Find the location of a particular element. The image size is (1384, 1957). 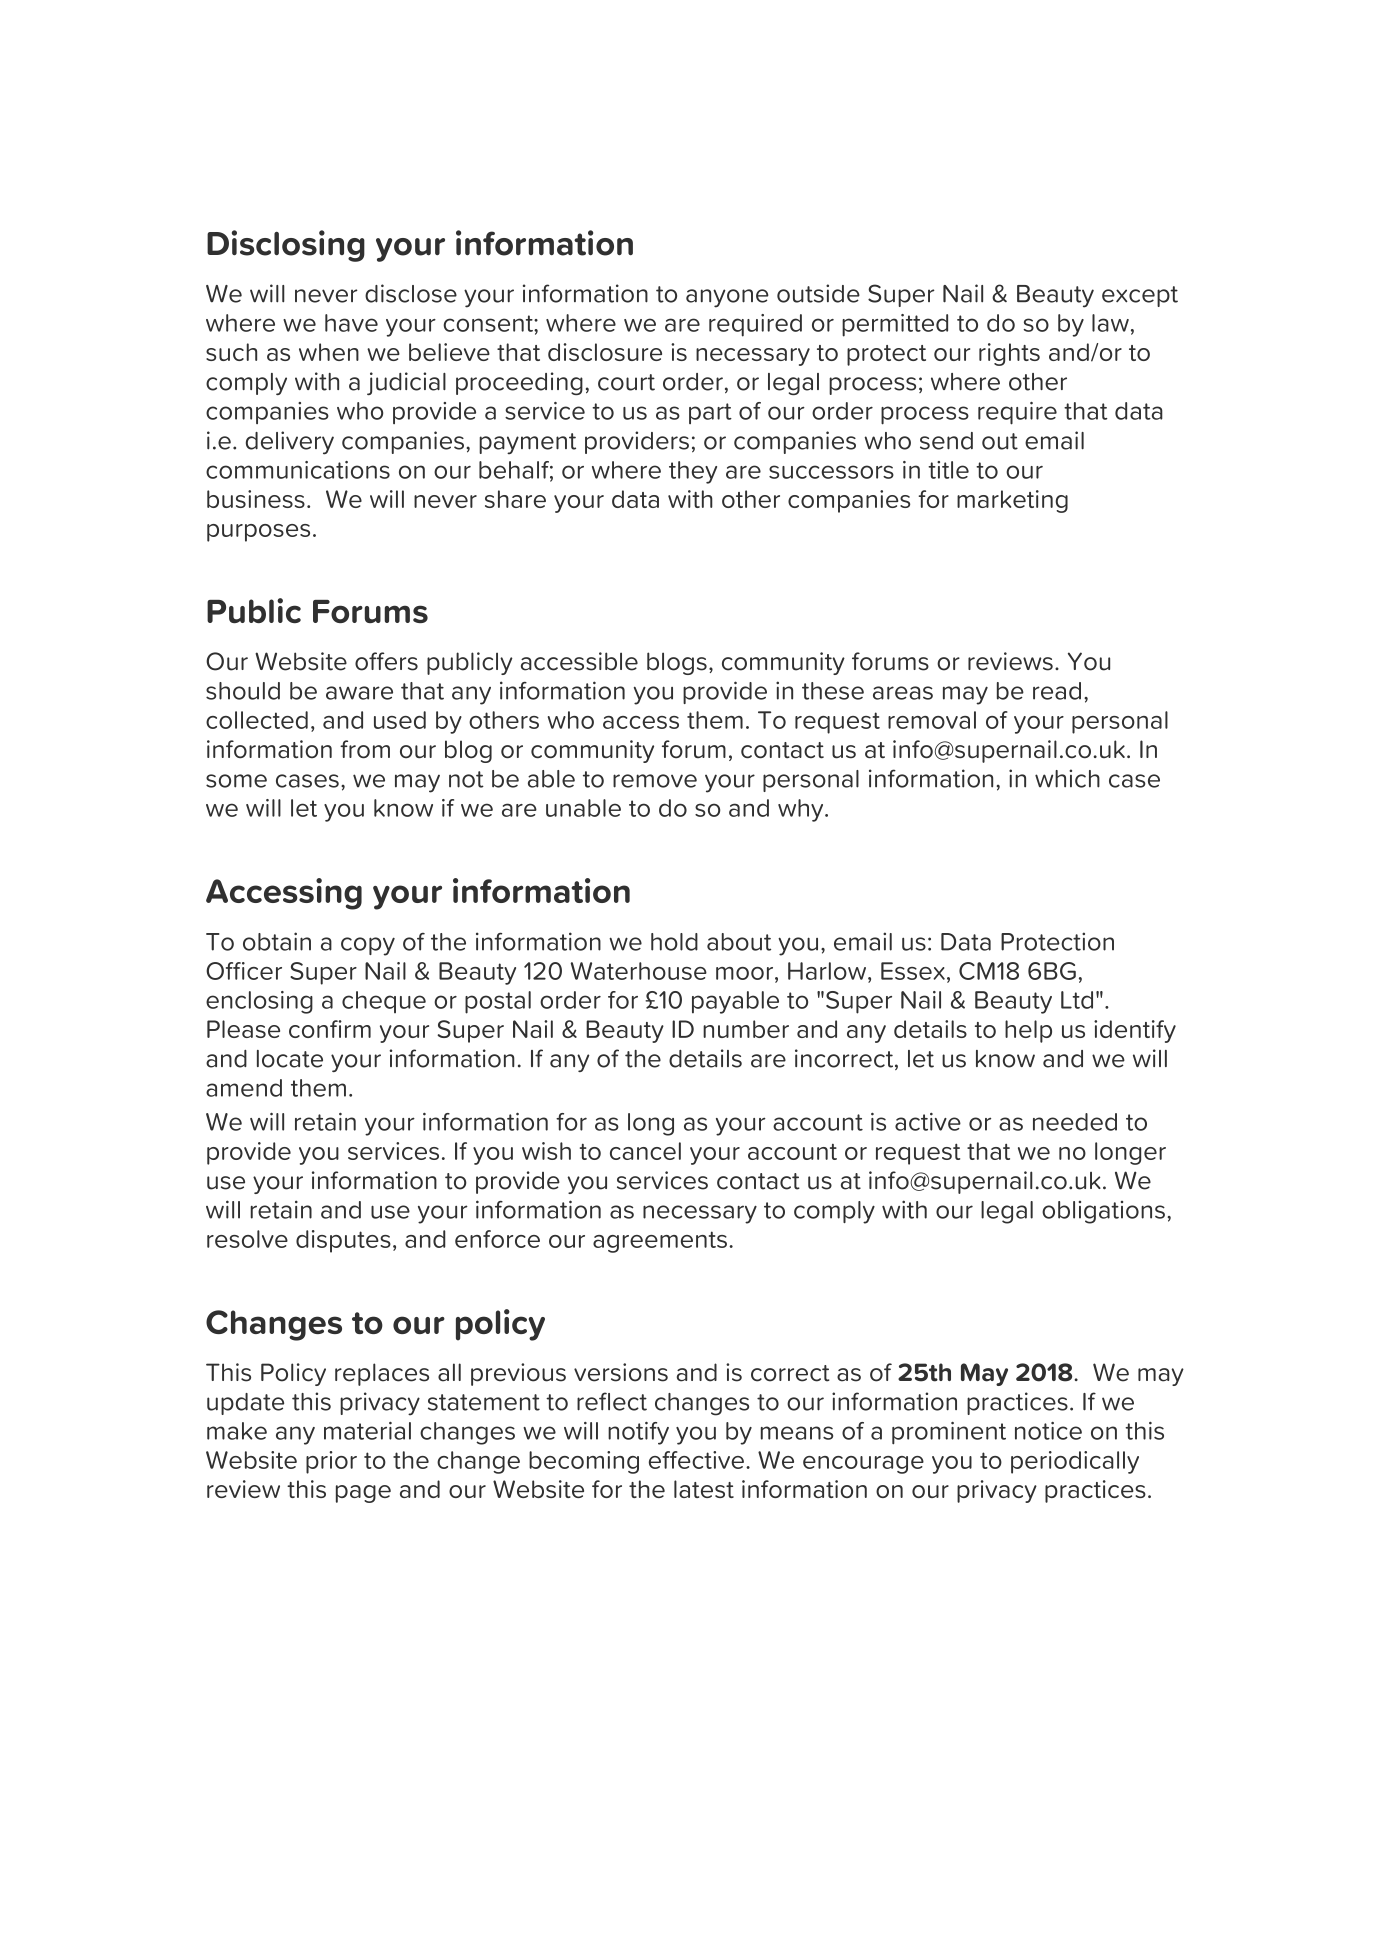

which is located at coordinates (1067, 778).
